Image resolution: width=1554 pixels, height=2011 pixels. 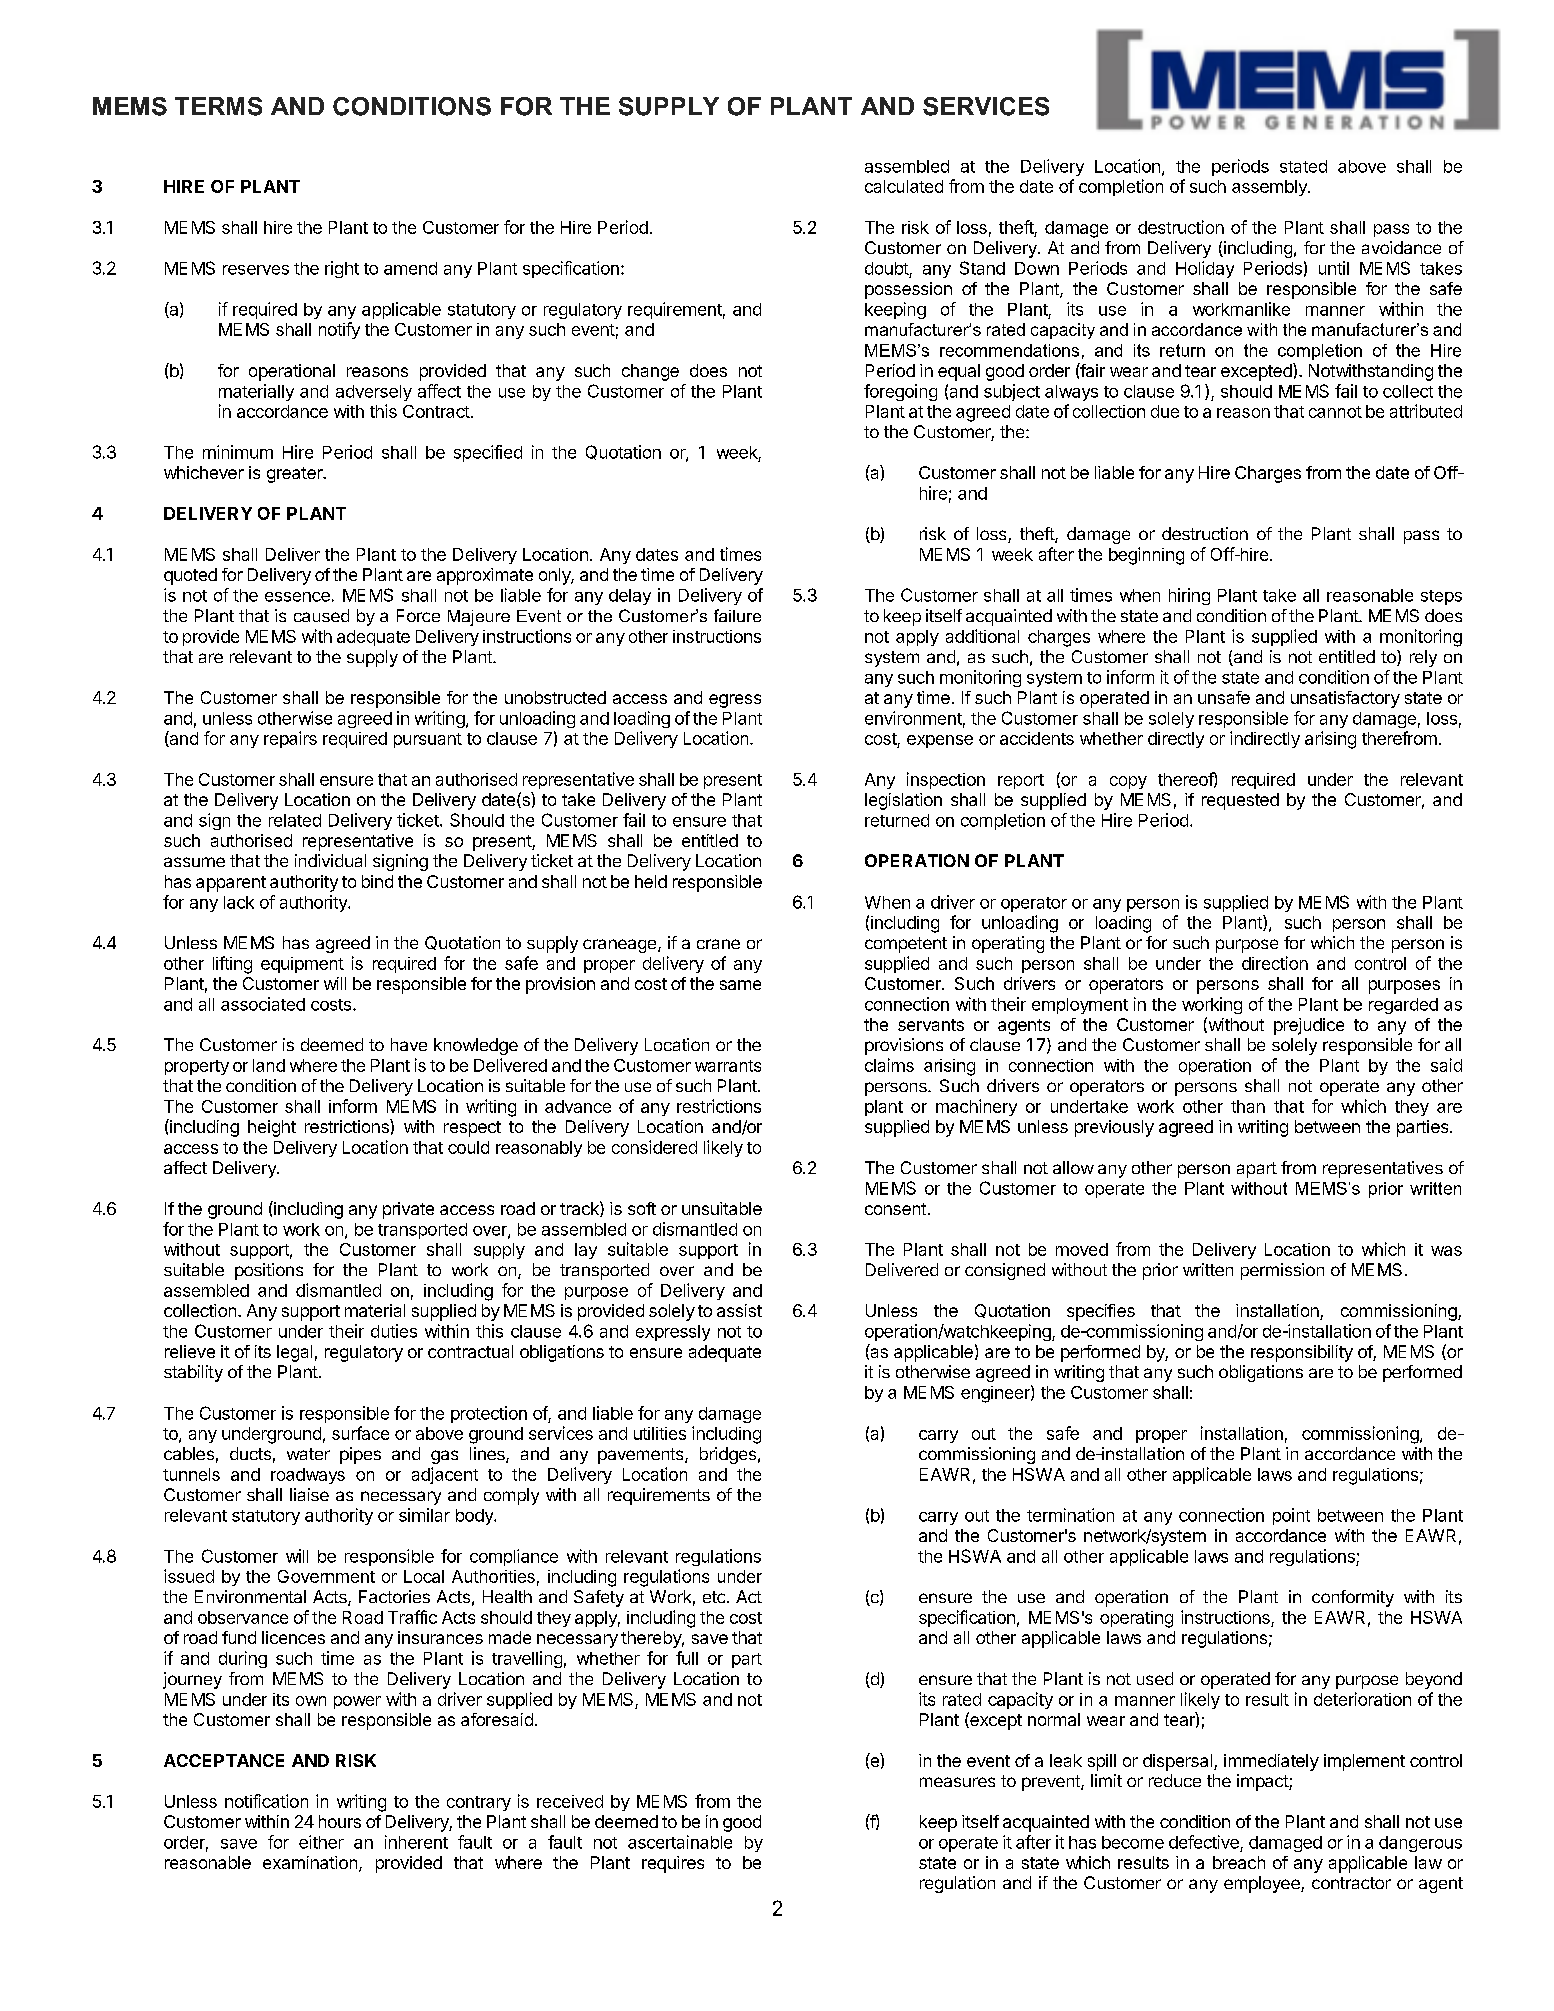 I want to click on same, so click(x=740, y=985).
